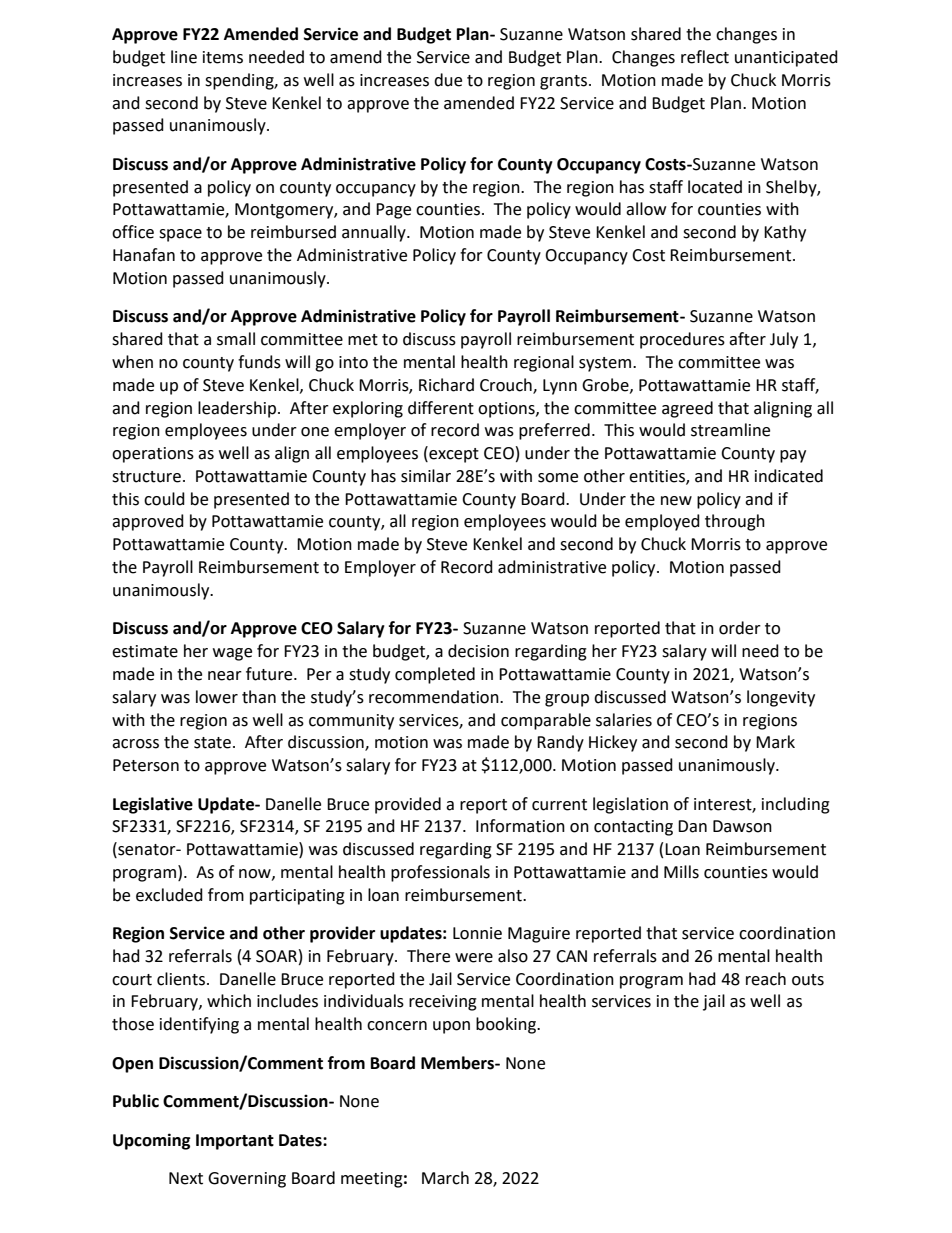 The width and height of the image is (952, 1233). I want to click on reflect, so click(705, 57).
